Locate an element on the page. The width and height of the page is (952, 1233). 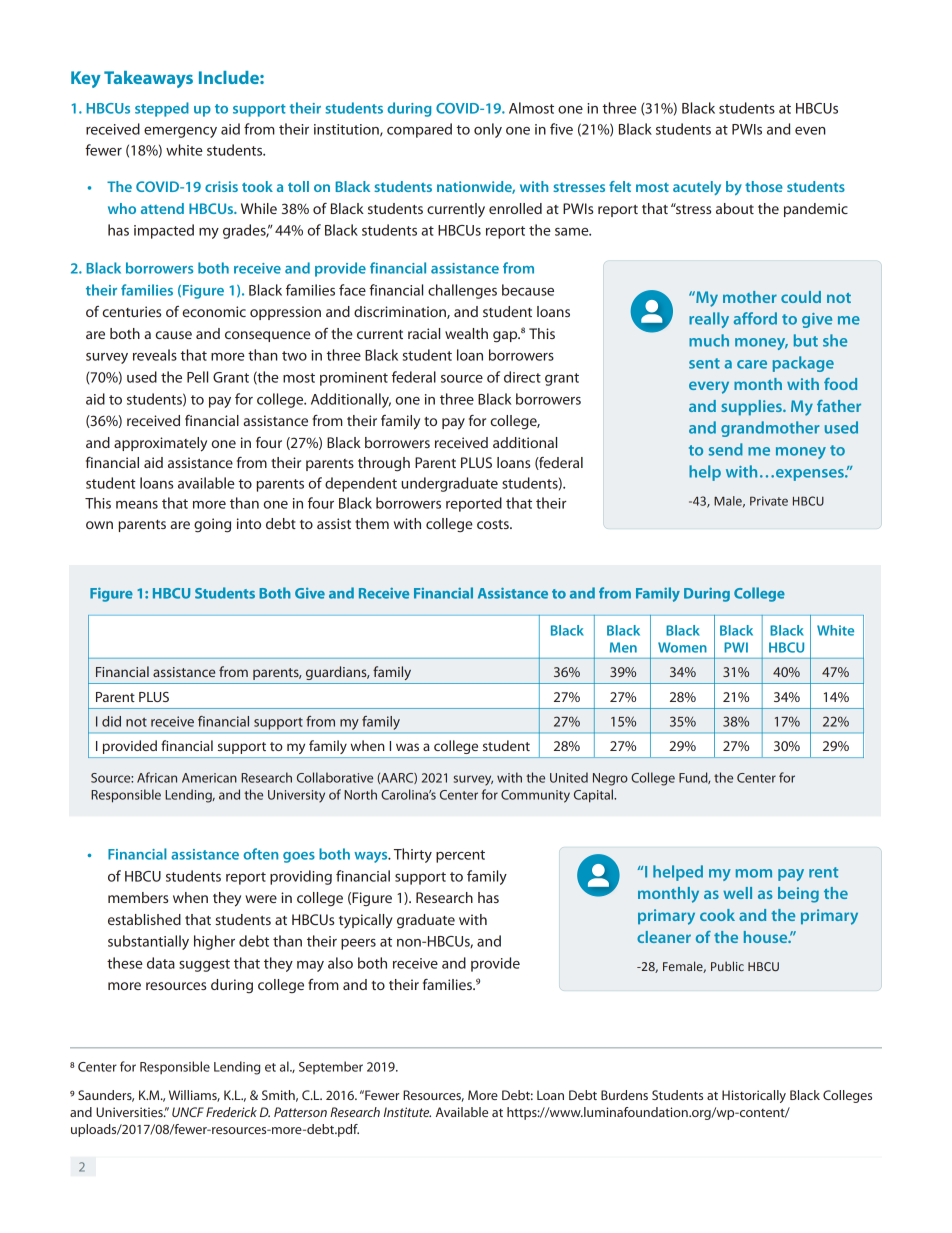
Women is located at coordinates (682, 647).
